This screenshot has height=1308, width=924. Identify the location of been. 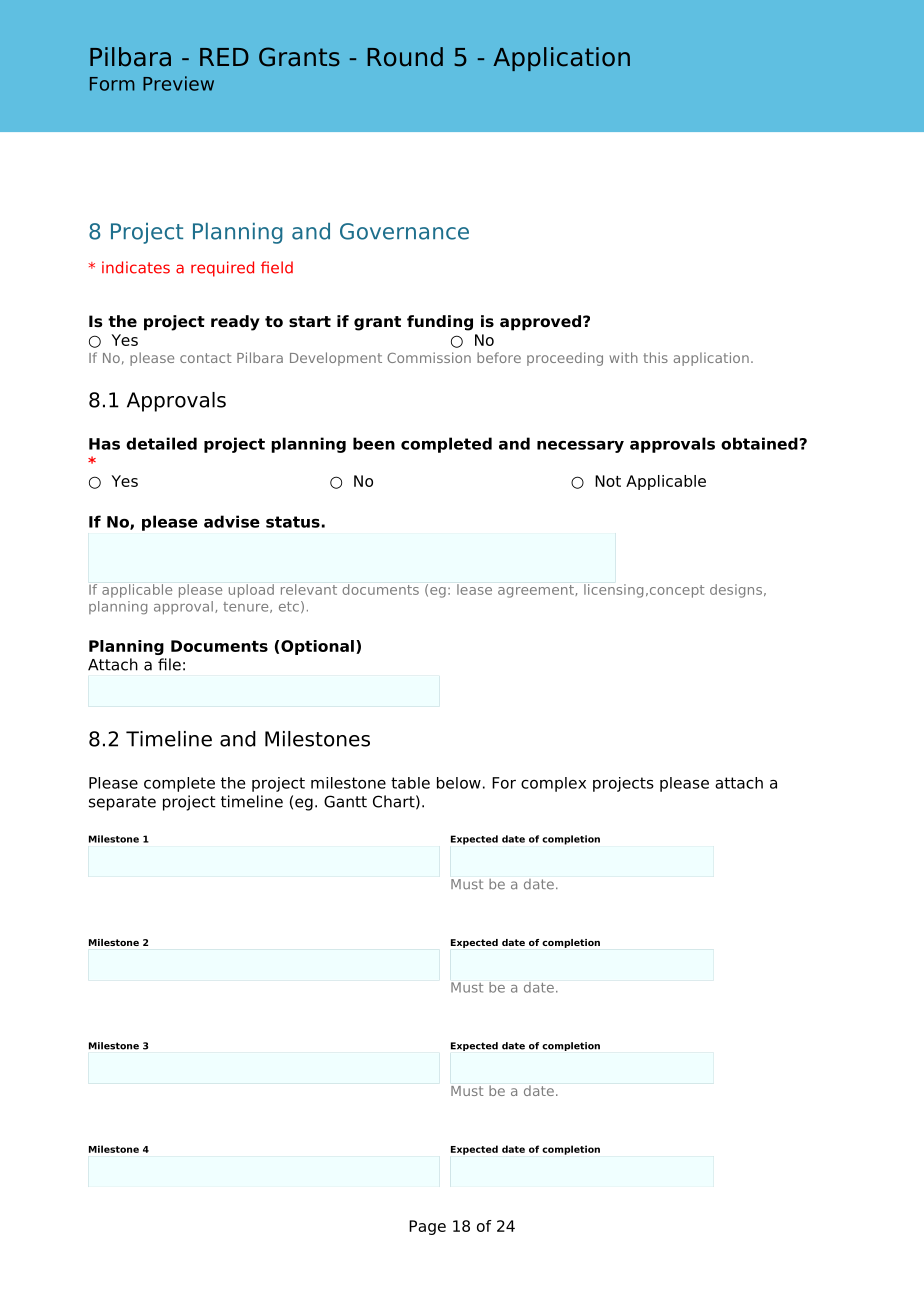
(374, 443).
